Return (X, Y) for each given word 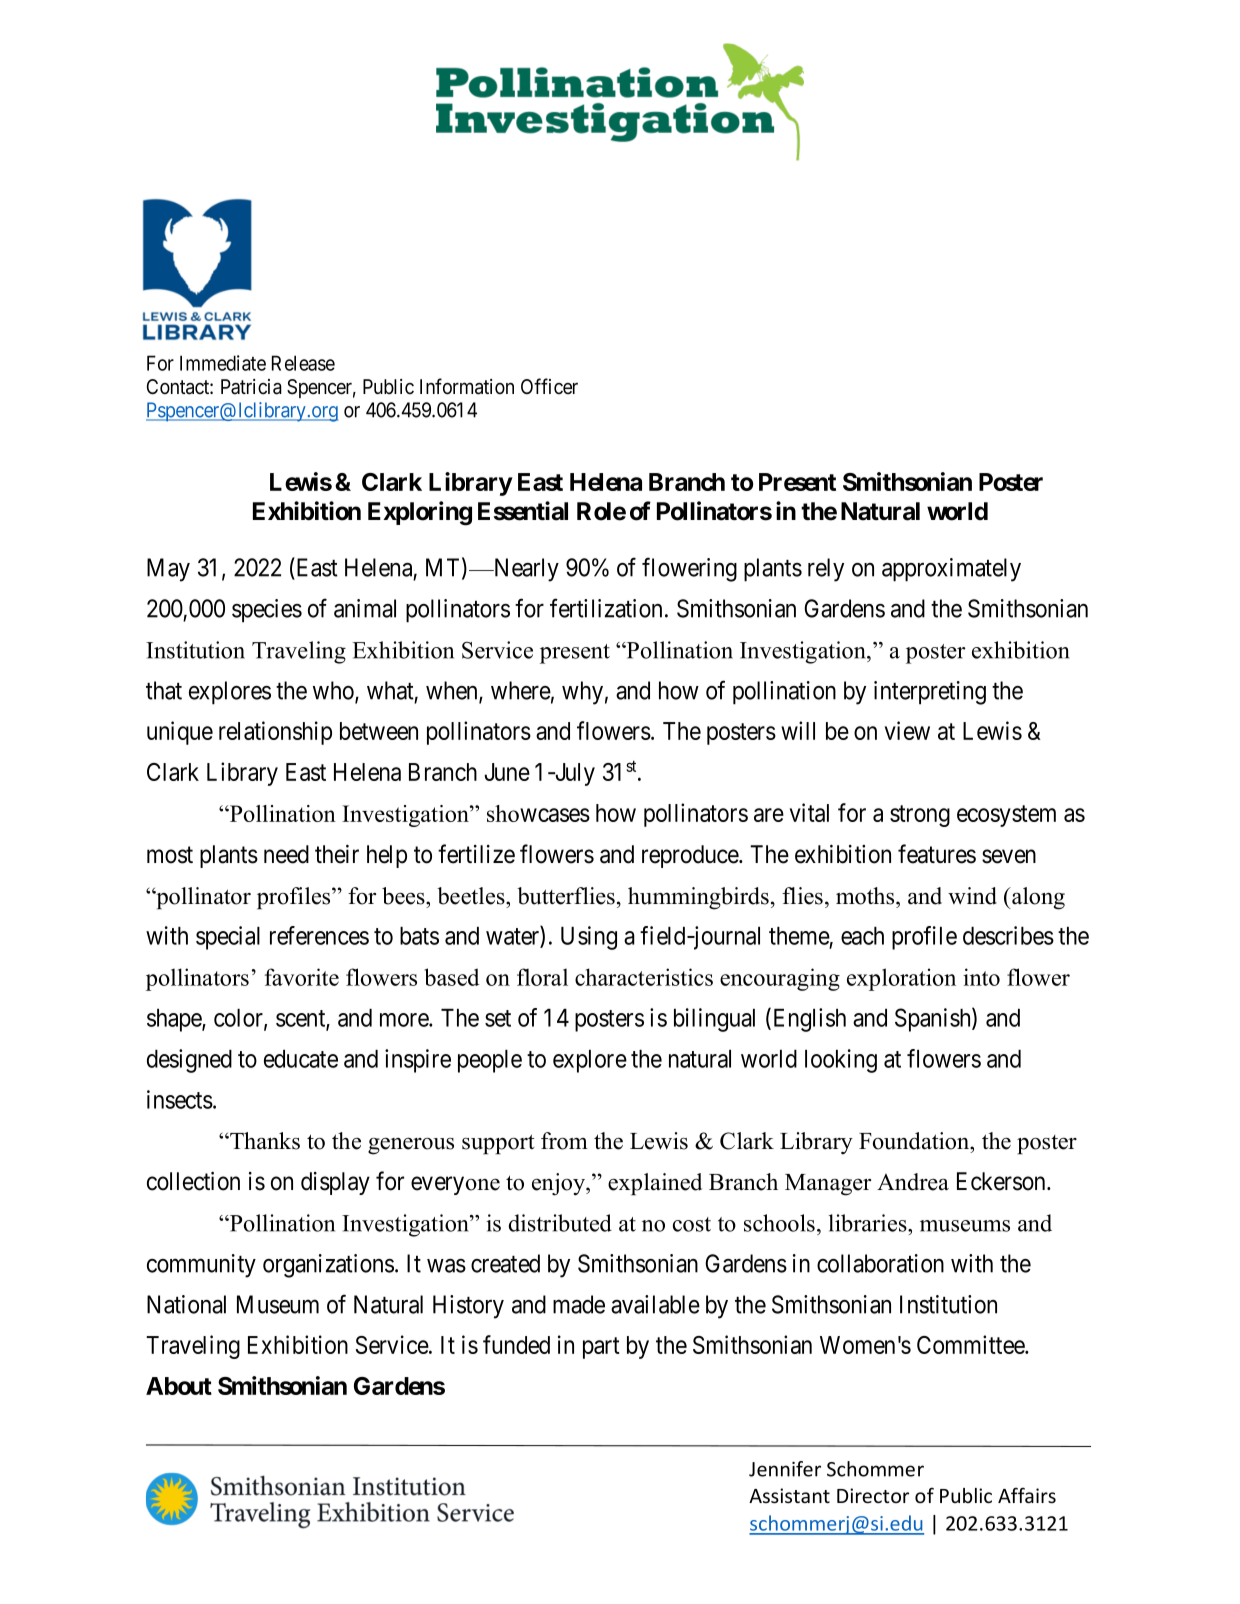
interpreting (930, 693)
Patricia (251, 387)
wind (972, 896)
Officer (549, 386)
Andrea (913, 1182)
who (334, 691)
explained (655, 1184)
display (335, 1183)
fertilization (606, 608)
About (179, 1386)
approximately (951, 570)
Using (589, 938)
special (228, 938)
